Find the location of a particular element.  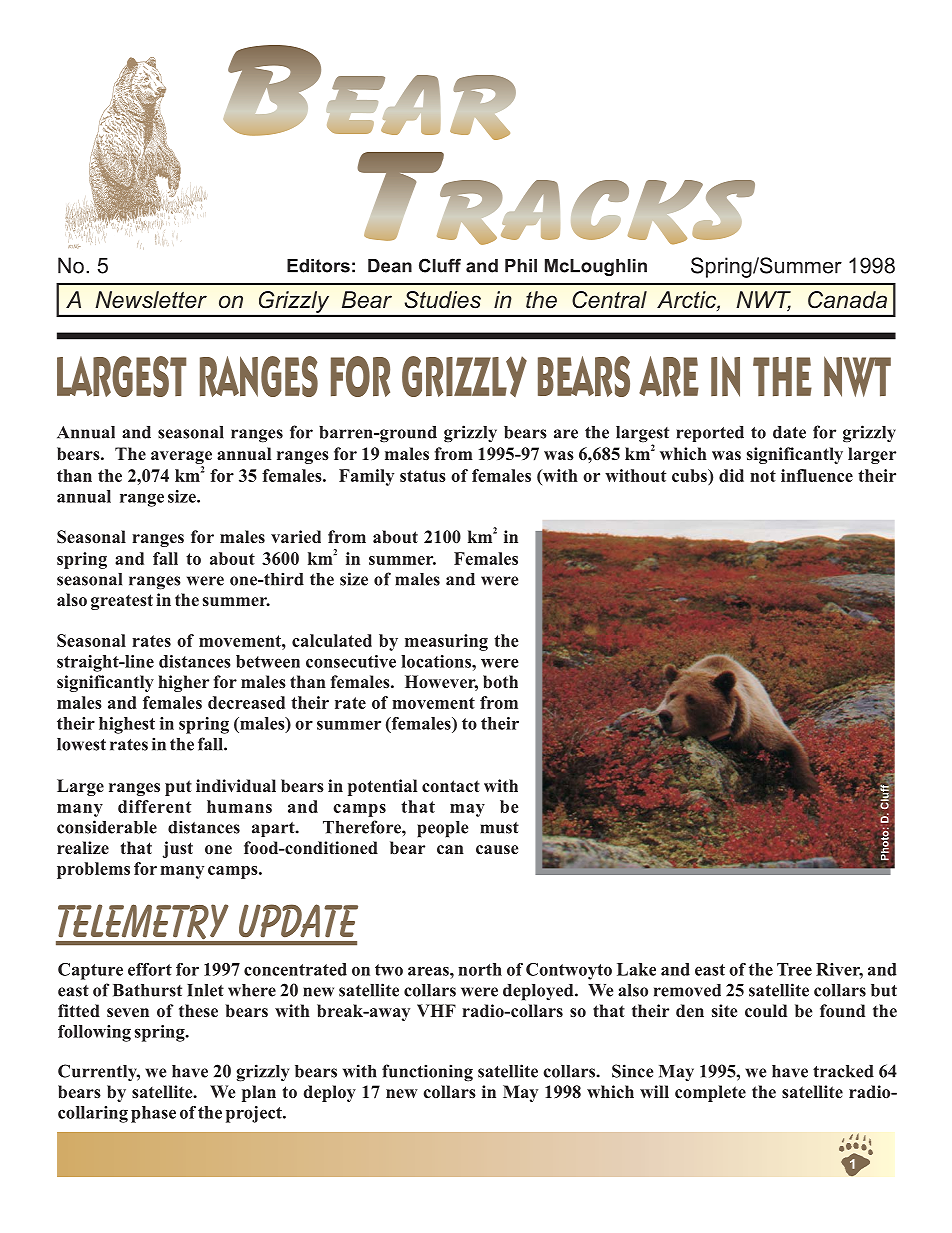

plan is located at coordinates (259, 1093).
